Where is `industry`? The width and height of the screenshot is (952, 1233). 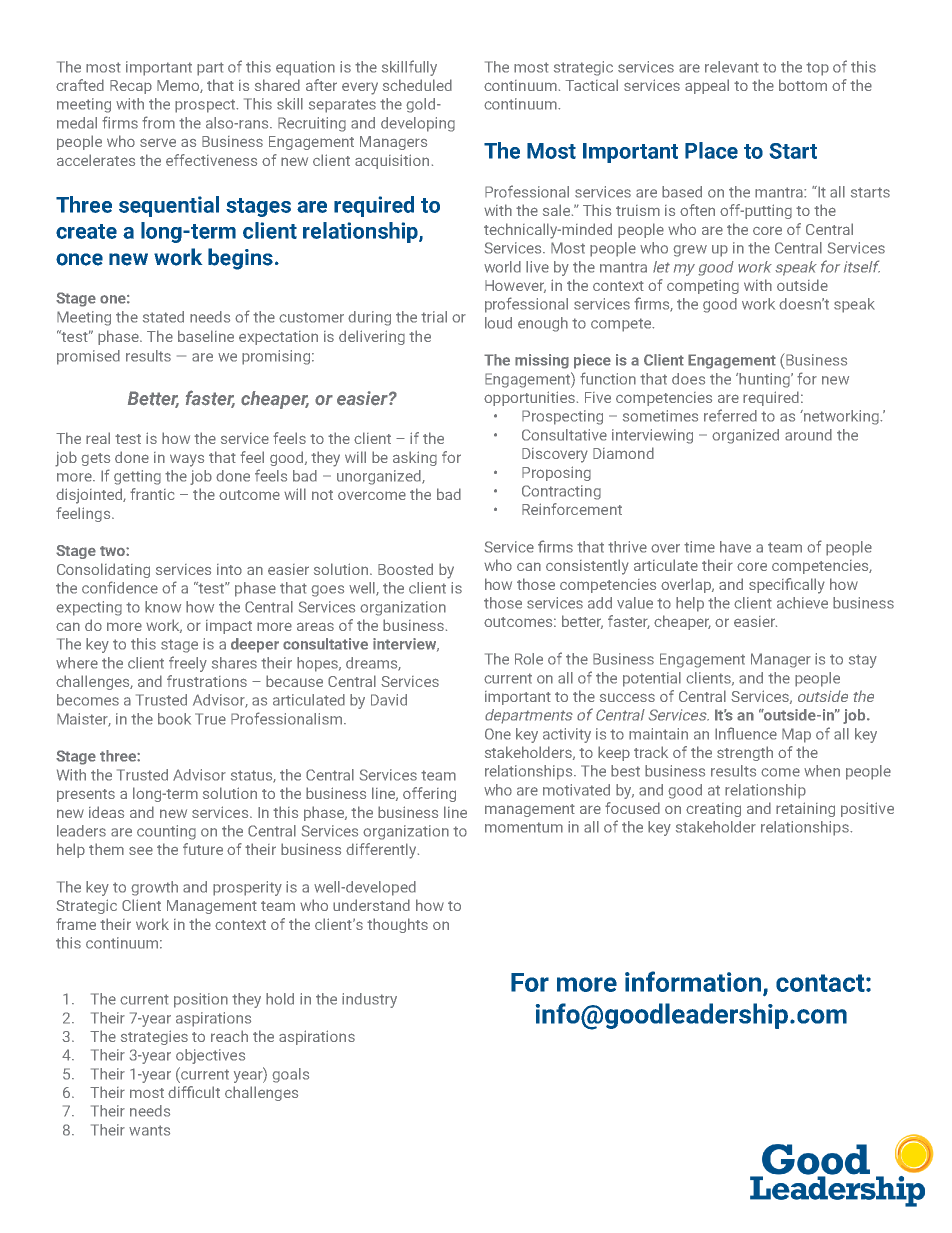
industry is located at coordinates (369, 1000).
